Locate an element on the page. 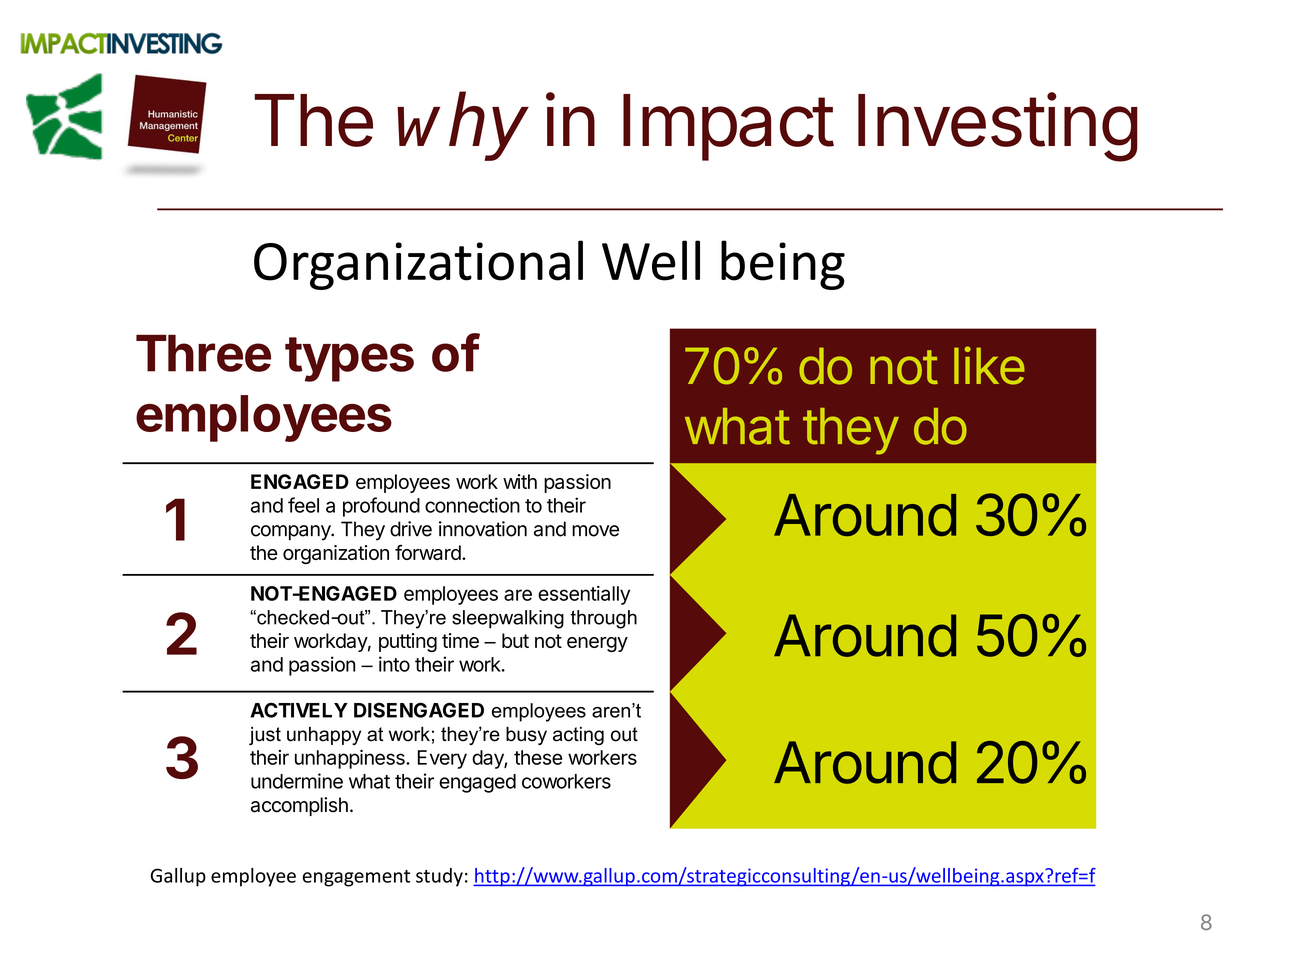  essentially is located at coordinates (584, 595).
